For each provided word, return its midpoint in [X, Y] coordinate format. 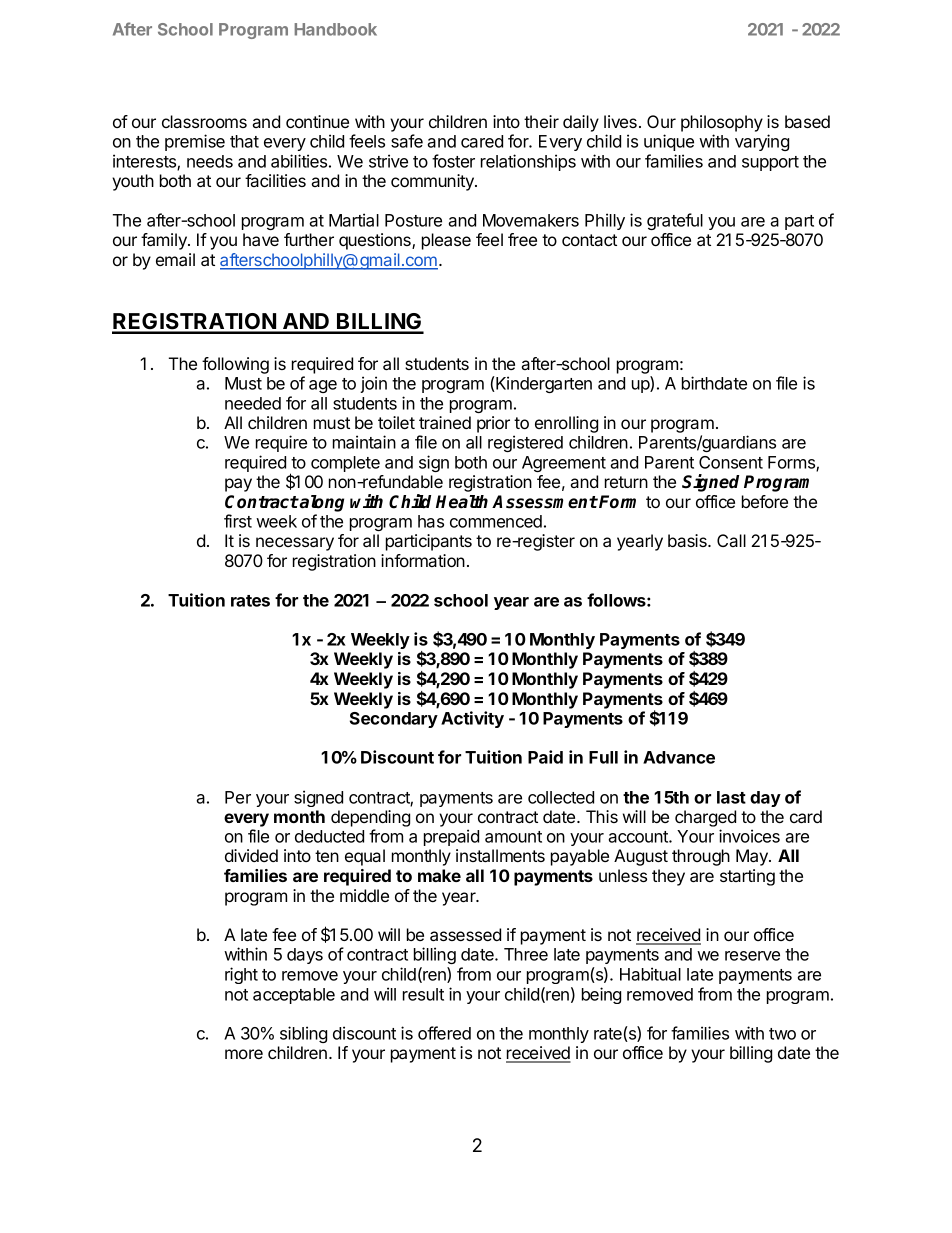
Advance [679, 757]
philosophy [722, 125]
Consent [731, 462]
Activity [472, 719]
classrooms [204, 121]
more [244, 1054]
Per [238, 797]
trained [445, 422]
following [235, 365]
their [541, 121]
